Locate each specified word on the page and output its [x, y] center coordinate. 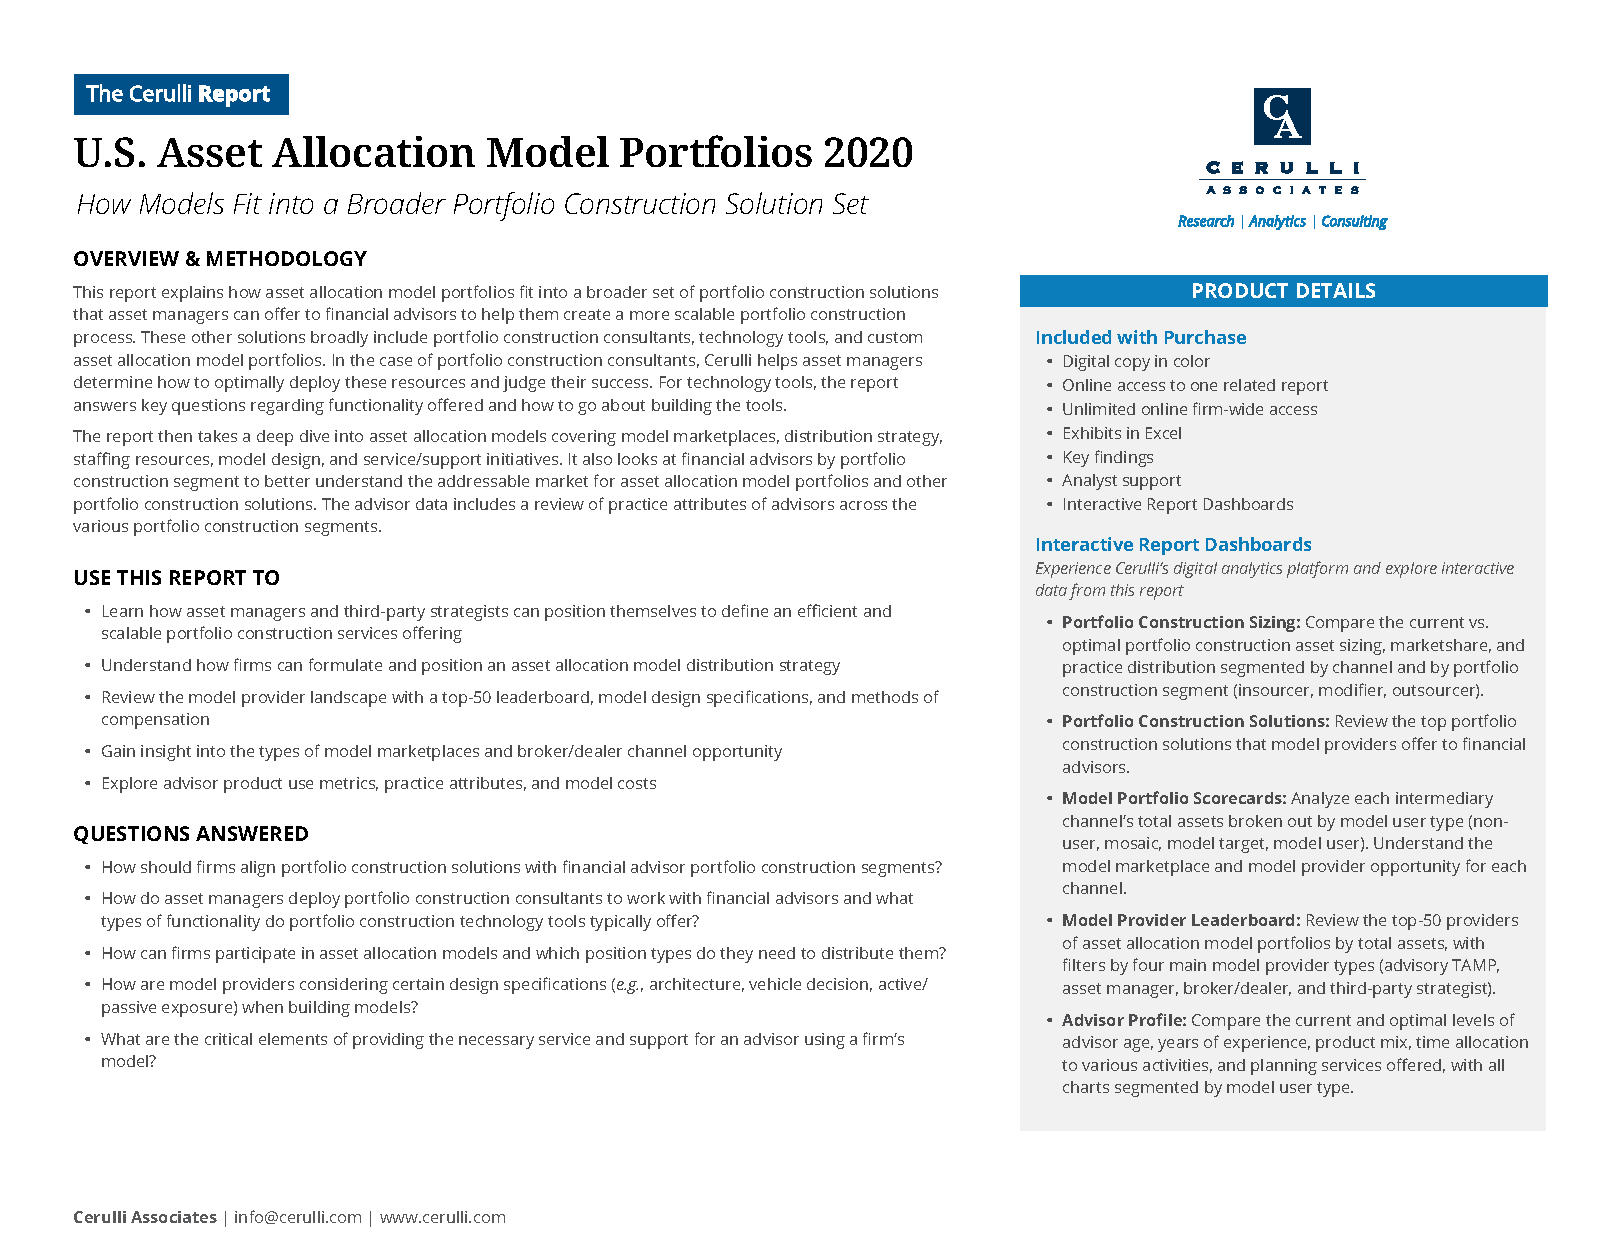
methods [885, 697]
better [287, 481]
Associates [174, 1217]
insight [166, 753]
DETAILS [1336, 290]
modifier [1352, 690]
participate [255, 955]
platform [1317, 569]
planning [1284, 1067]
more [649, 315]
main [1188, 965]
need [777, 953]
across [863, 505]
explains [192, 294]
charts [1086, 1087]
